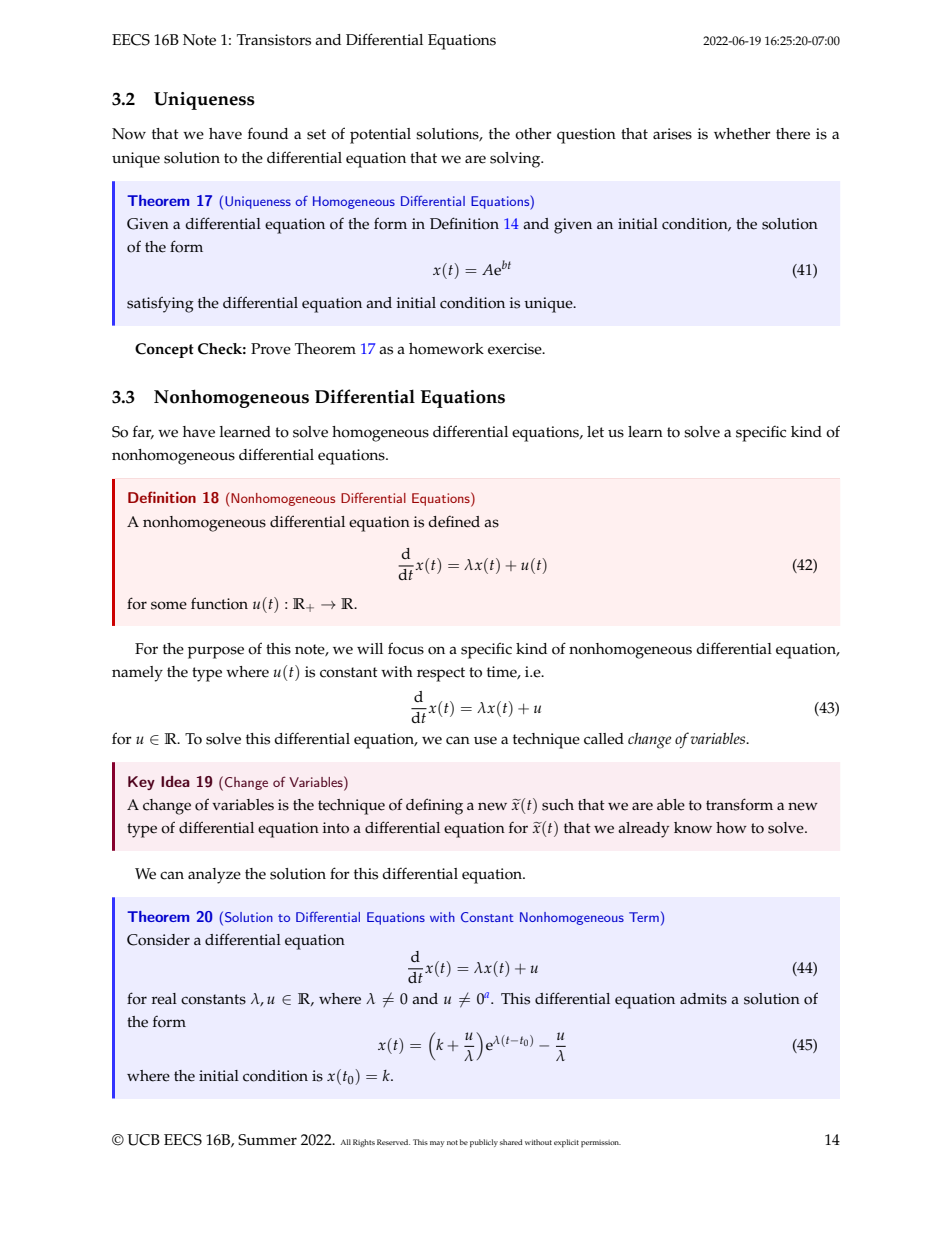  Describe the element at coordinates (533, 134) in the screenshot. I see `other` at that location.
